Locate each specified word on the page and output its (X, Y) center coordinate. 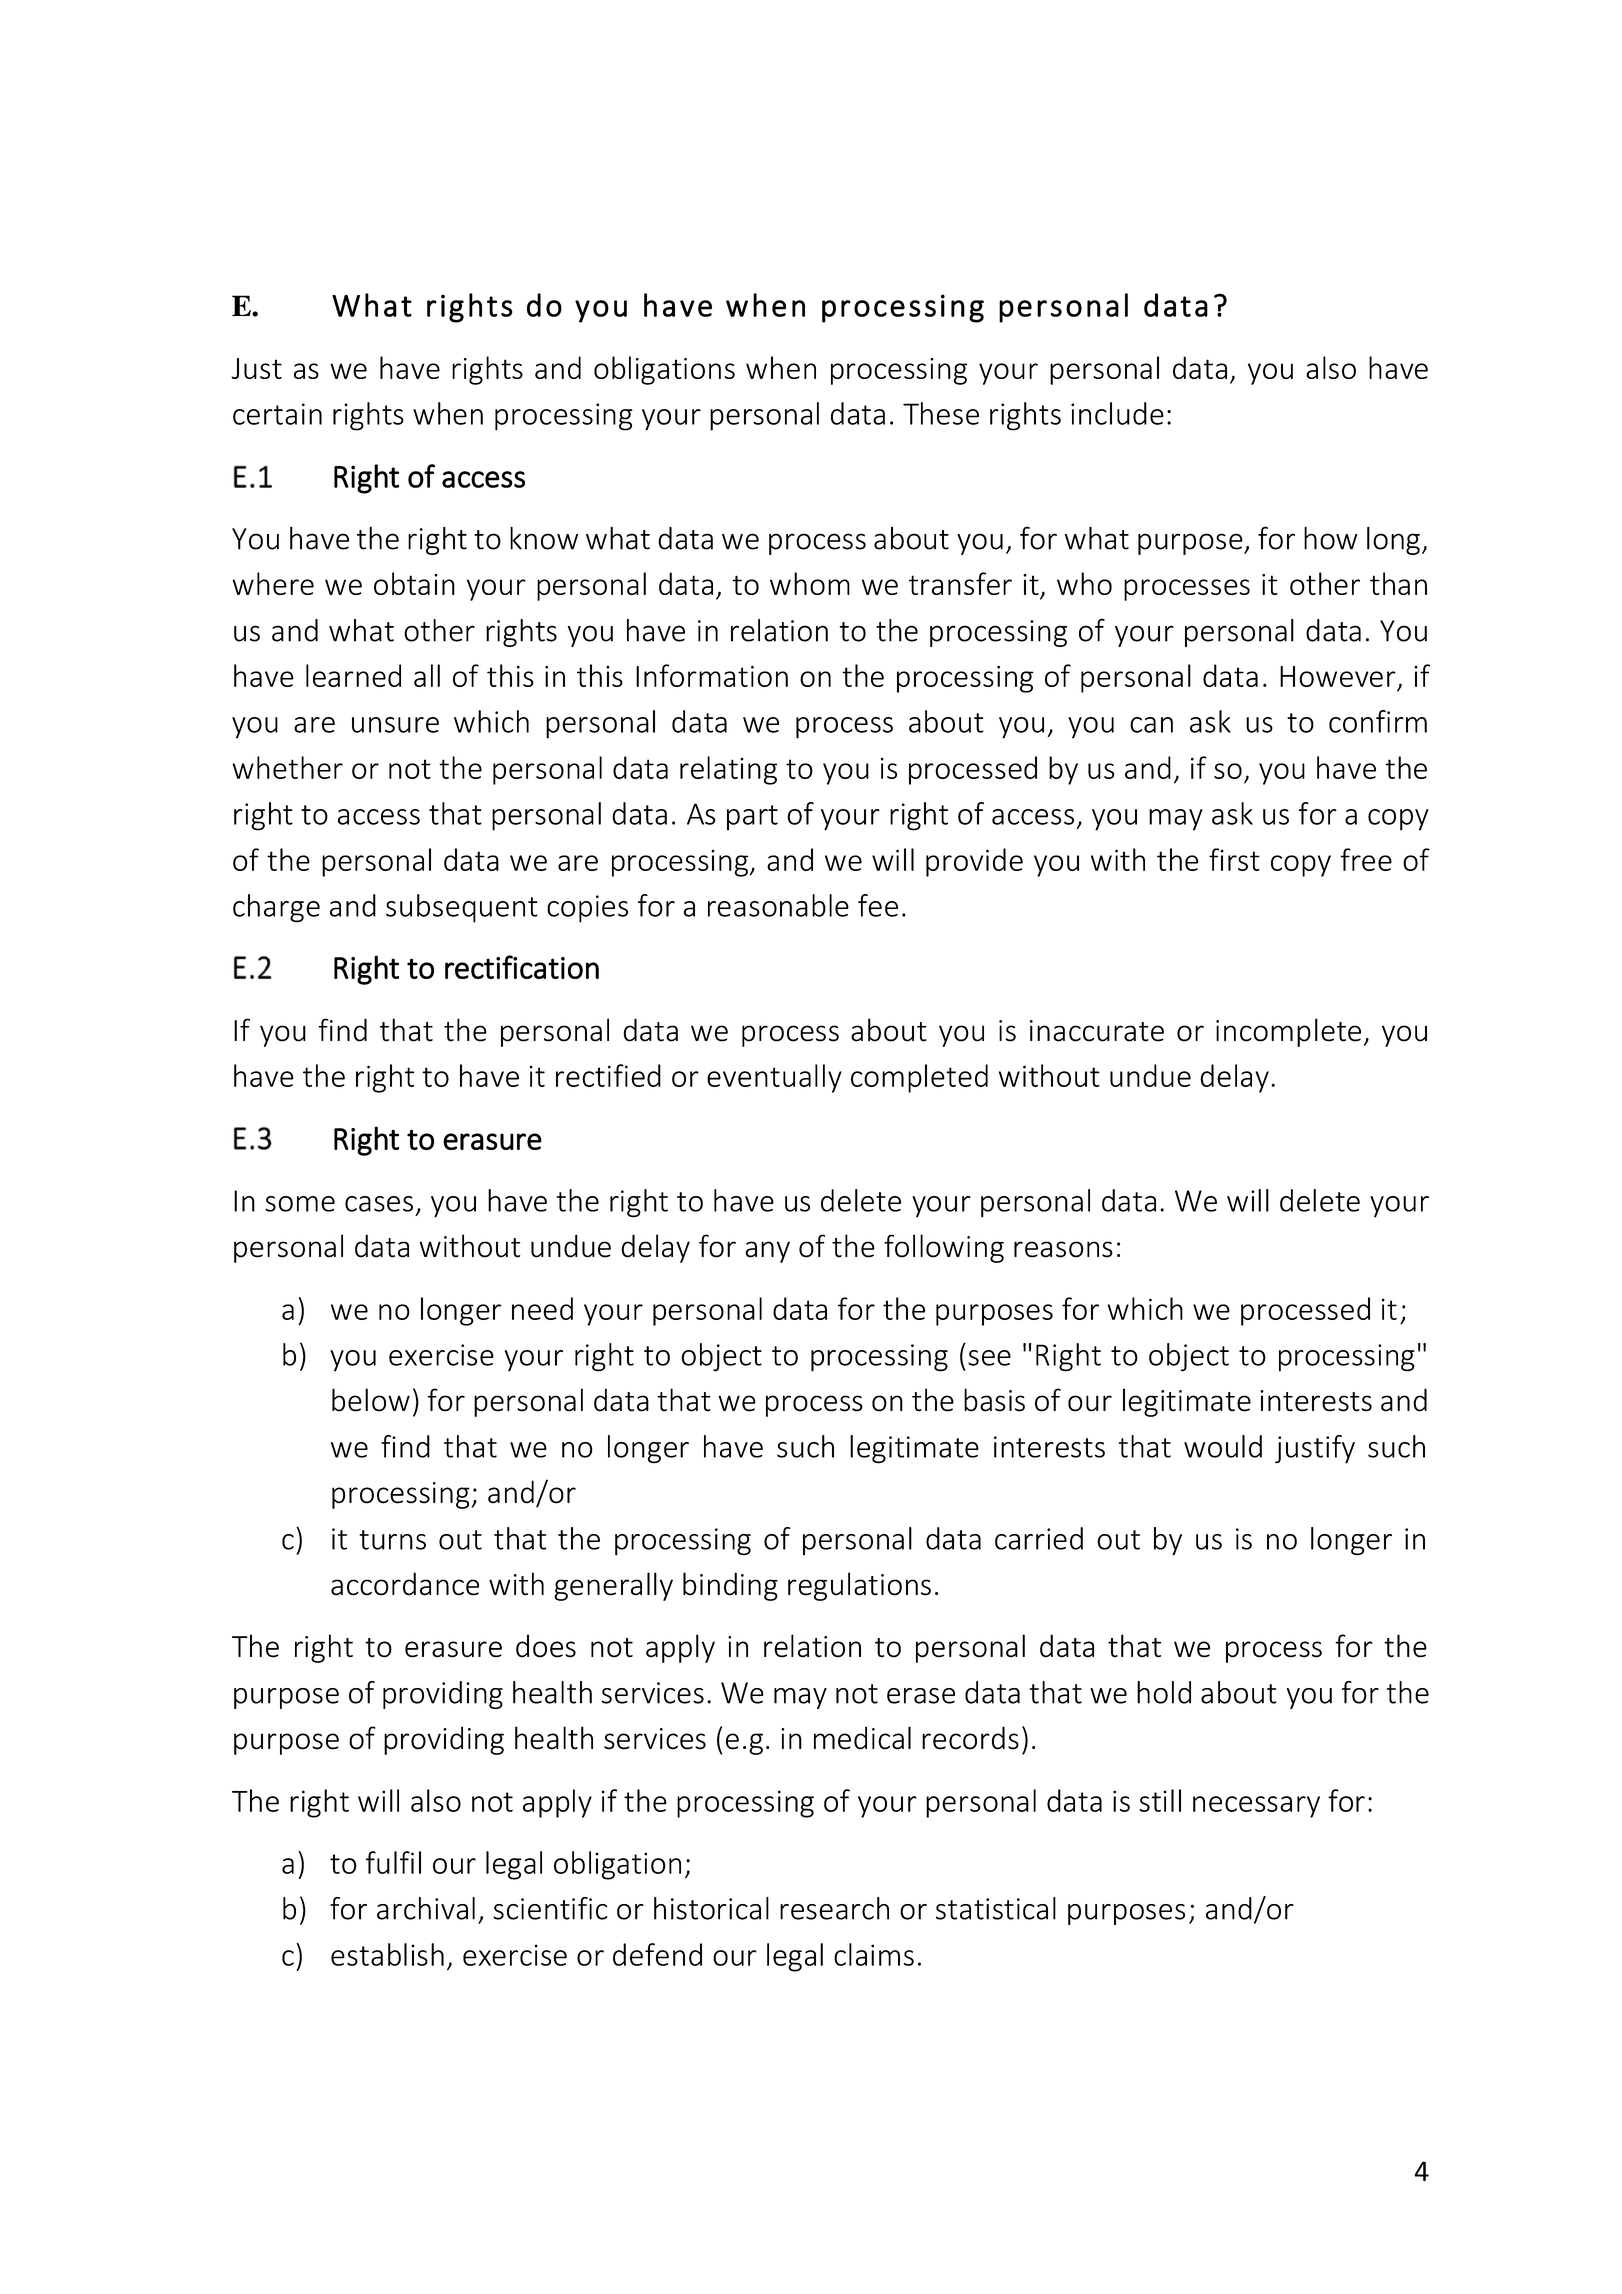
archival (426, 1908)
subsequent (462, 908)
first (1234, 859)
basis (994, 1400)
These (941, 413)
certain (277, 414)
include (1117, 413)
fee (878, 905)
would (1223, 1446)
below (371, 1400)
